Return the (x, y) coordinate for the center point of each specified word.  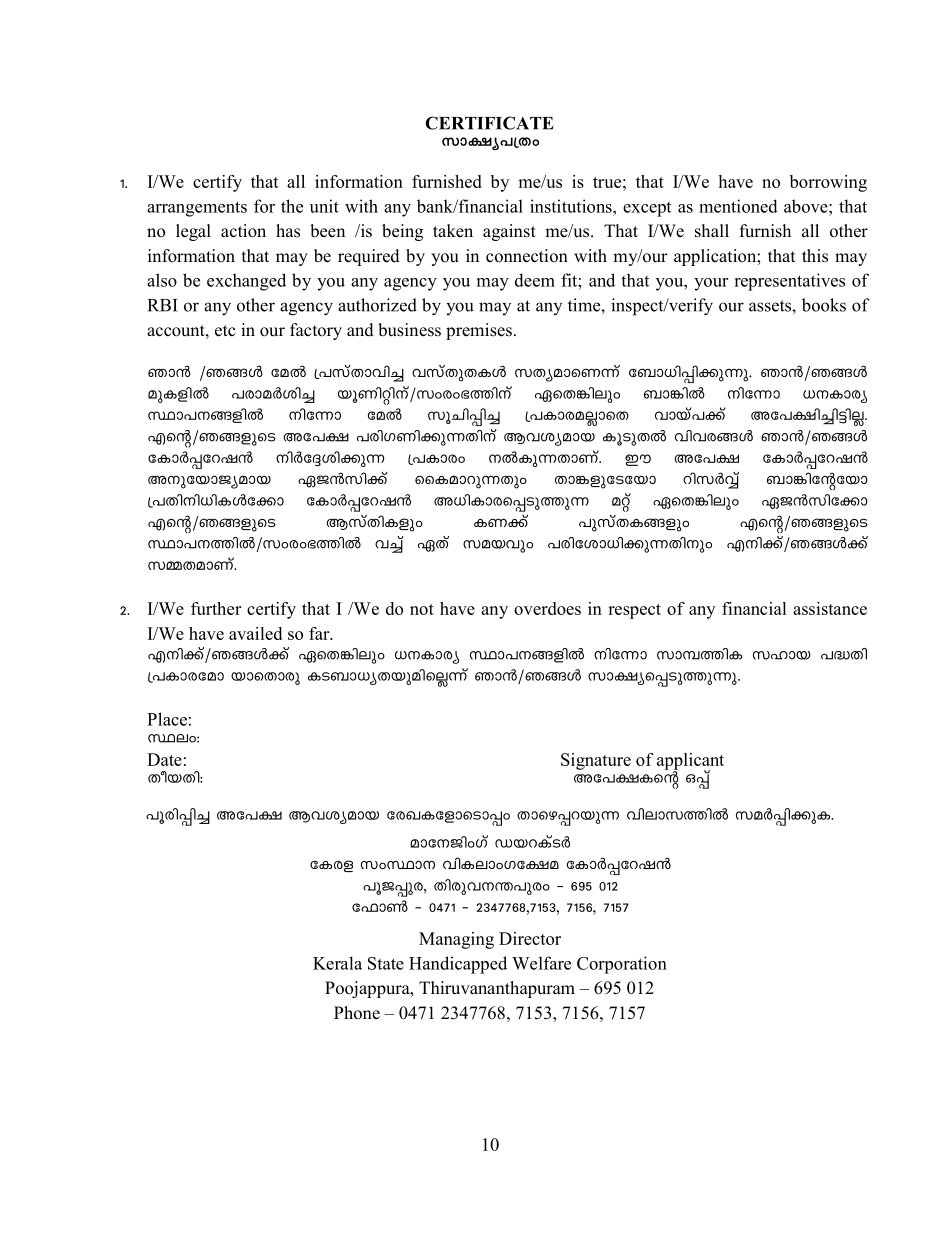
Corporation (622, 965)
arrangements (197, 209)
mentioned (738, 206)
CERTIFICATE (489, 123)
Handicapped (458, 965)
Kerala (337, 963)
